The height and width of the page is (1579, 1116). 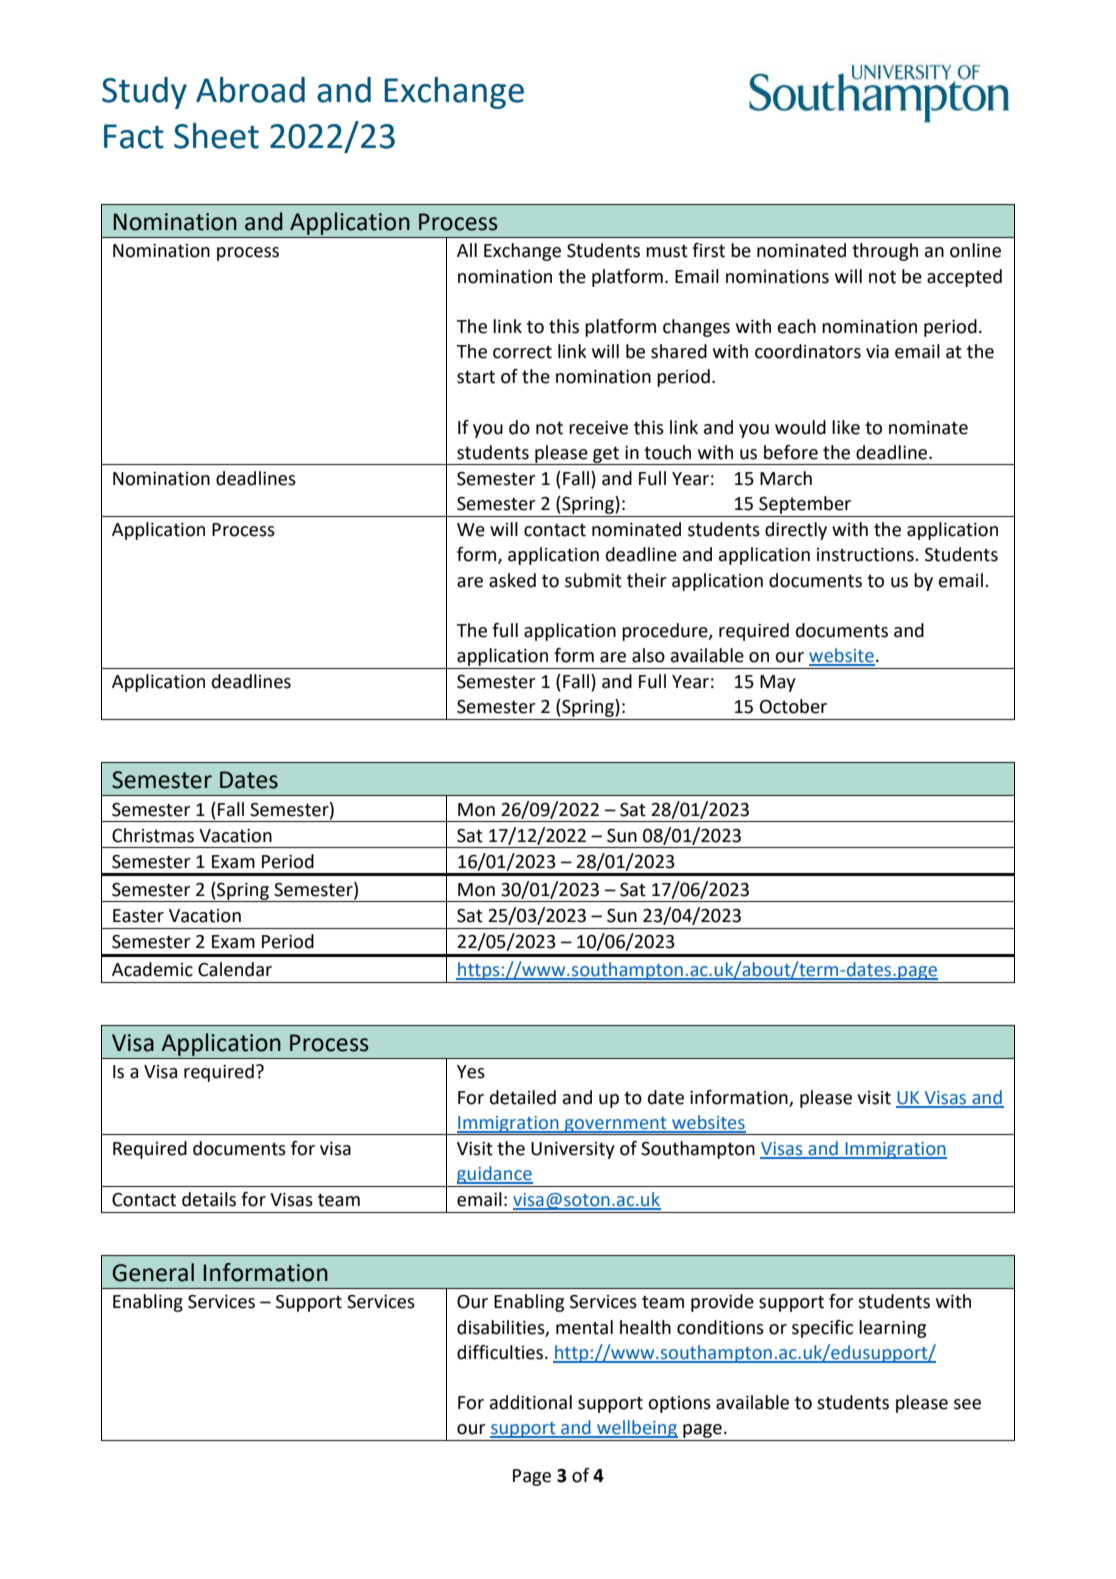 I want to click on Christmas, so click(x=153, y=835).
